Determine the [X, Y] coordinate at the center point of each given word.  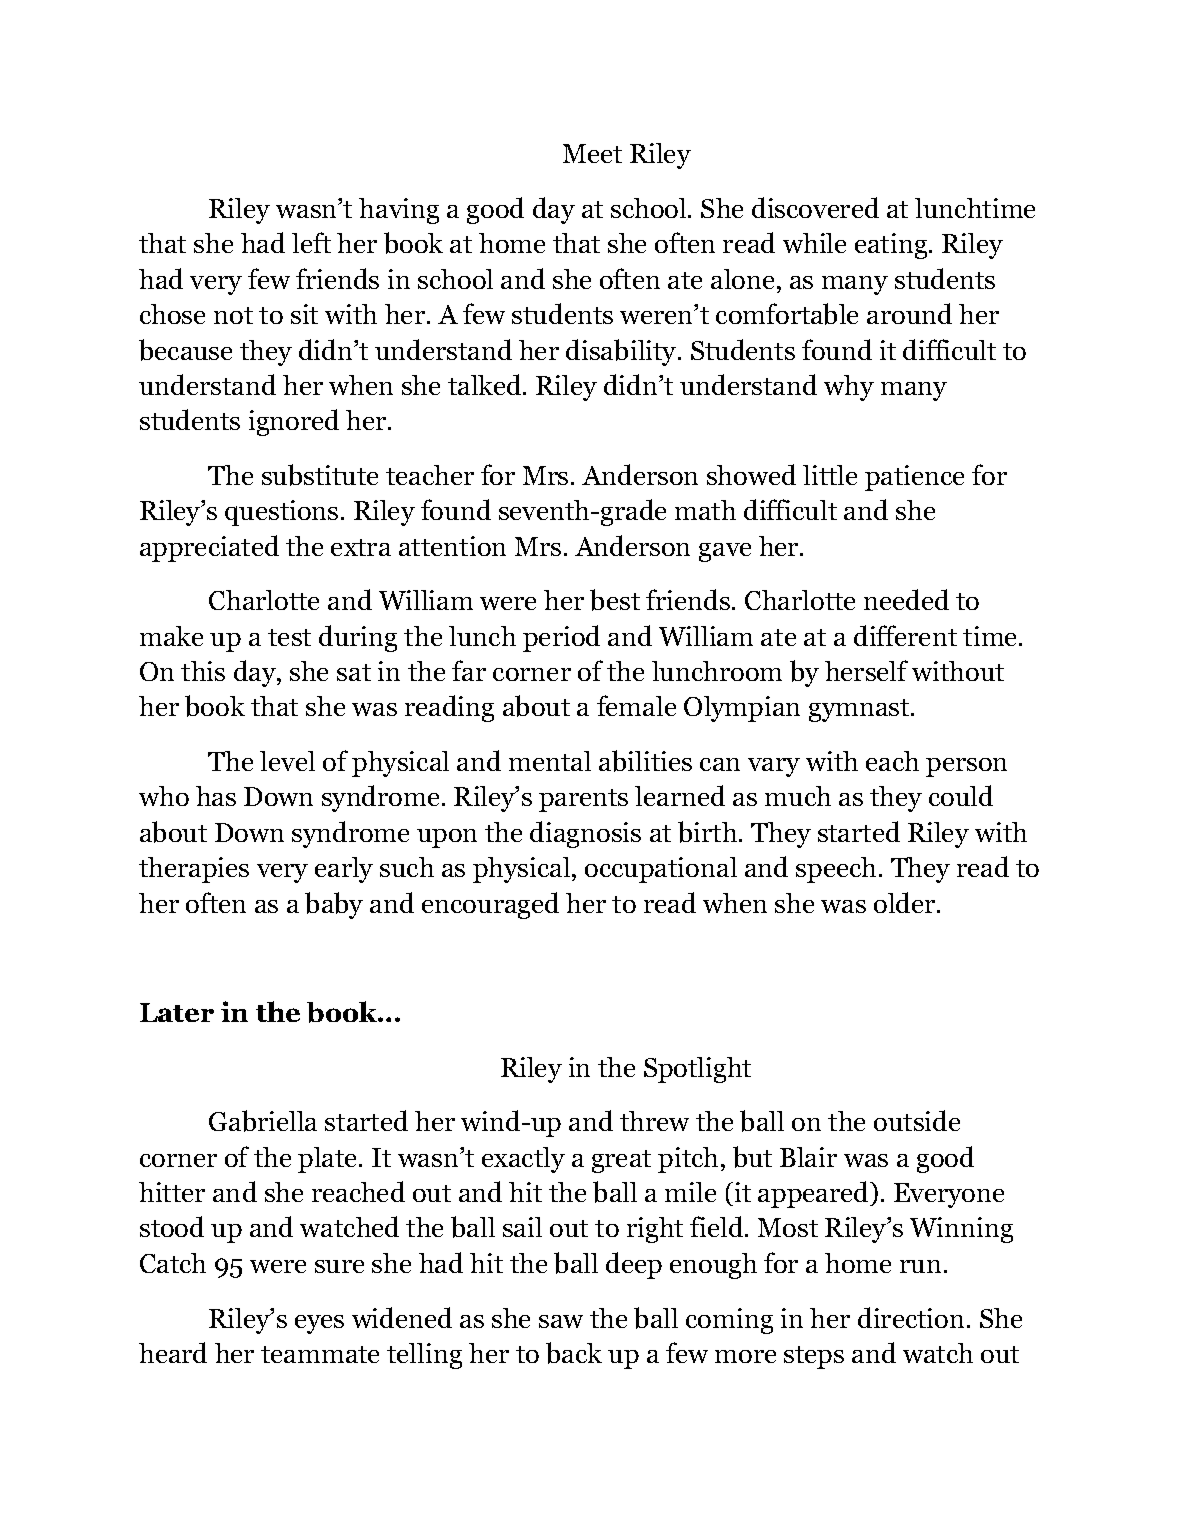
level [287, 761]
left [311, 242]
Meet [592, 153]
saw [561, 1321]
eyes [319, 1324]
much [798, 796]
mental [550, 761]
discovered [815, 207]
